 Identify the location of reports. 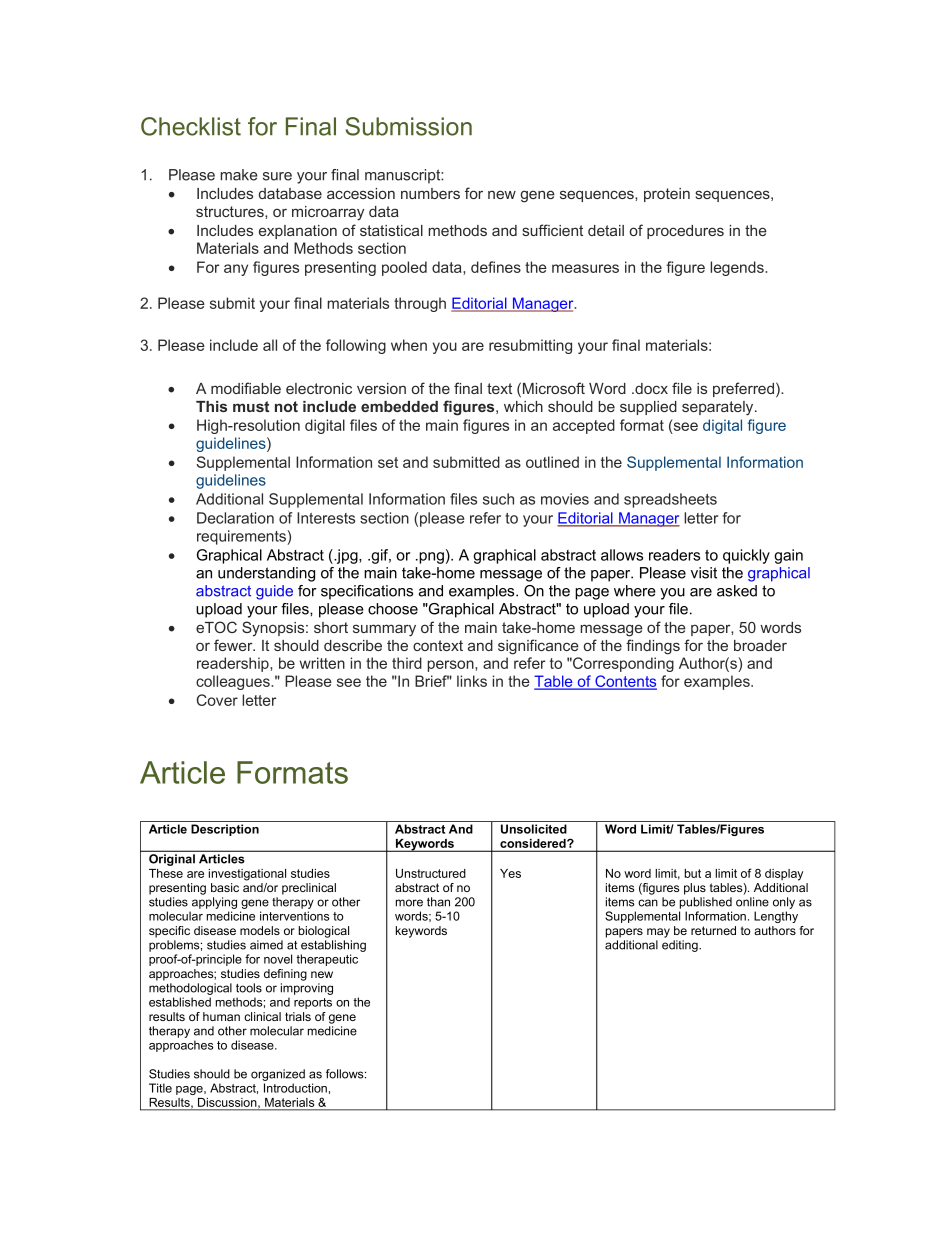
(313, 1003).
